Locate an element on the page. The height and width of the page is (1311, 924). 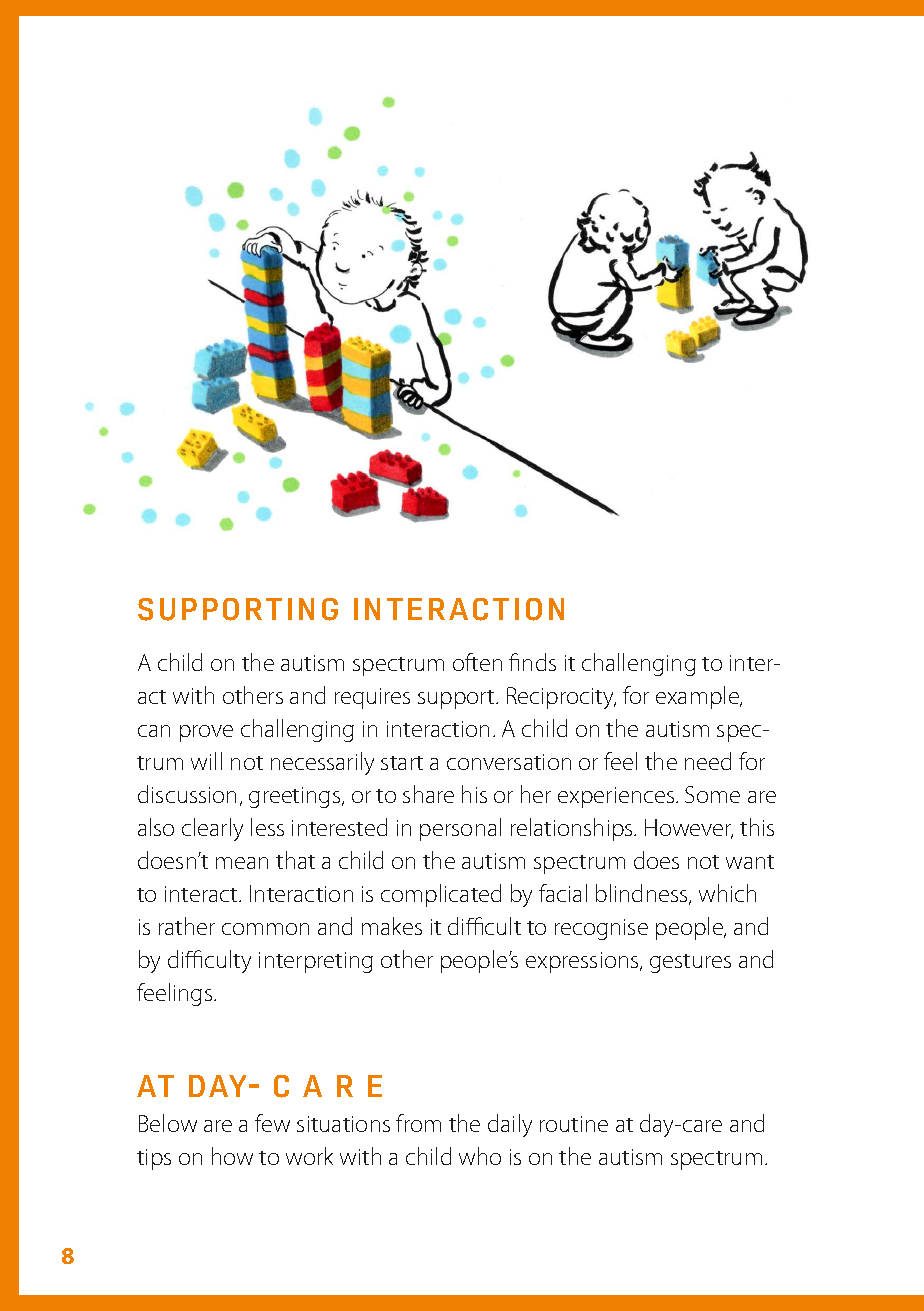
gestures is located at coordinates (690, 963).
